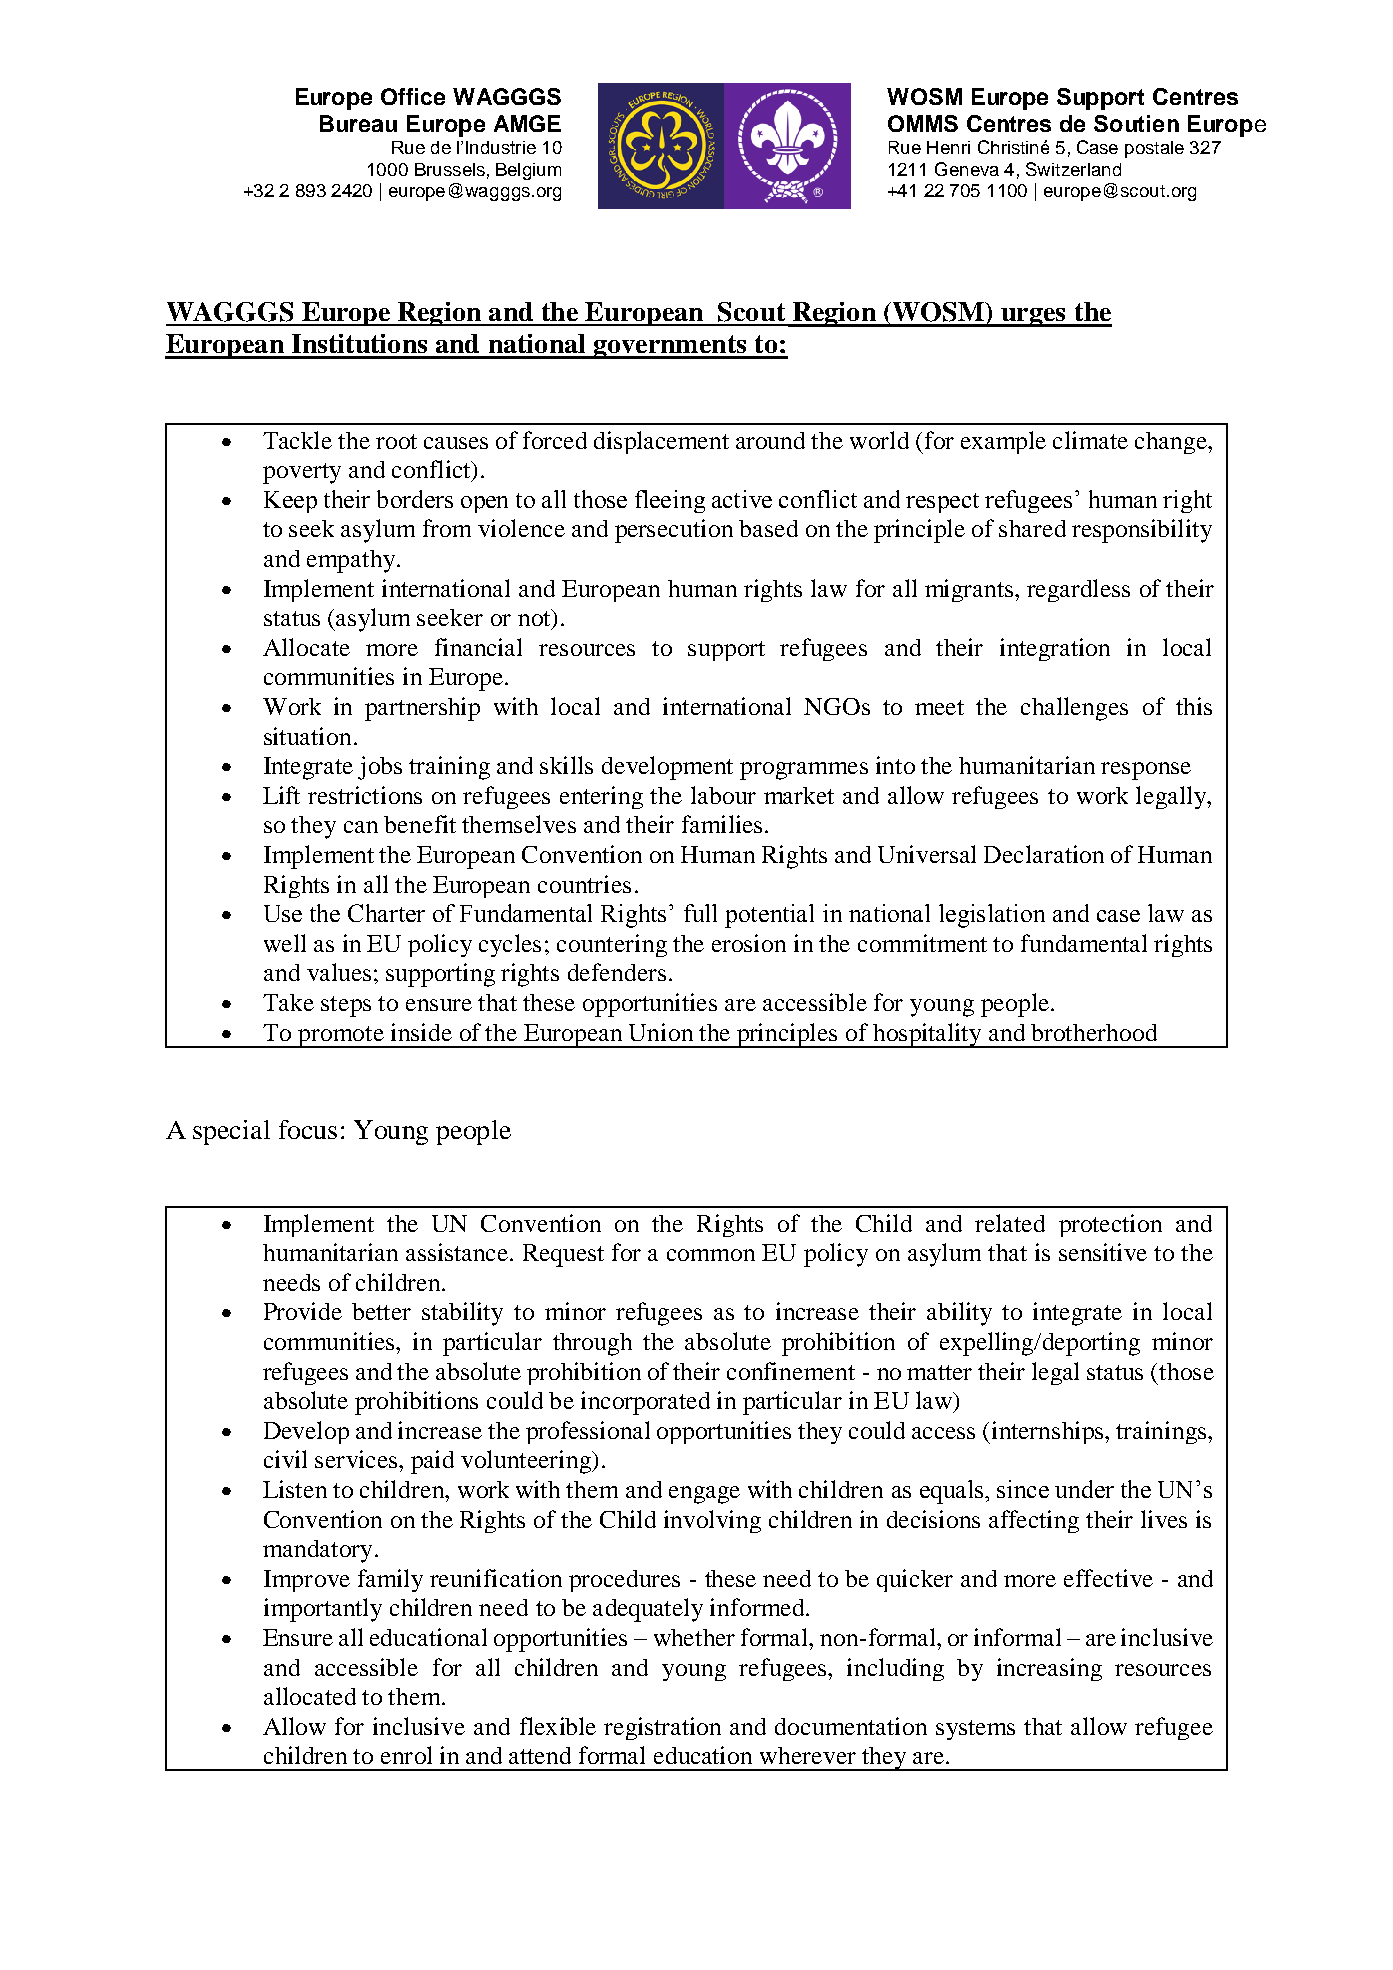  Describe the element at coordinates (1049, 1669) in the screenshot. I see `increasing` at that location.
